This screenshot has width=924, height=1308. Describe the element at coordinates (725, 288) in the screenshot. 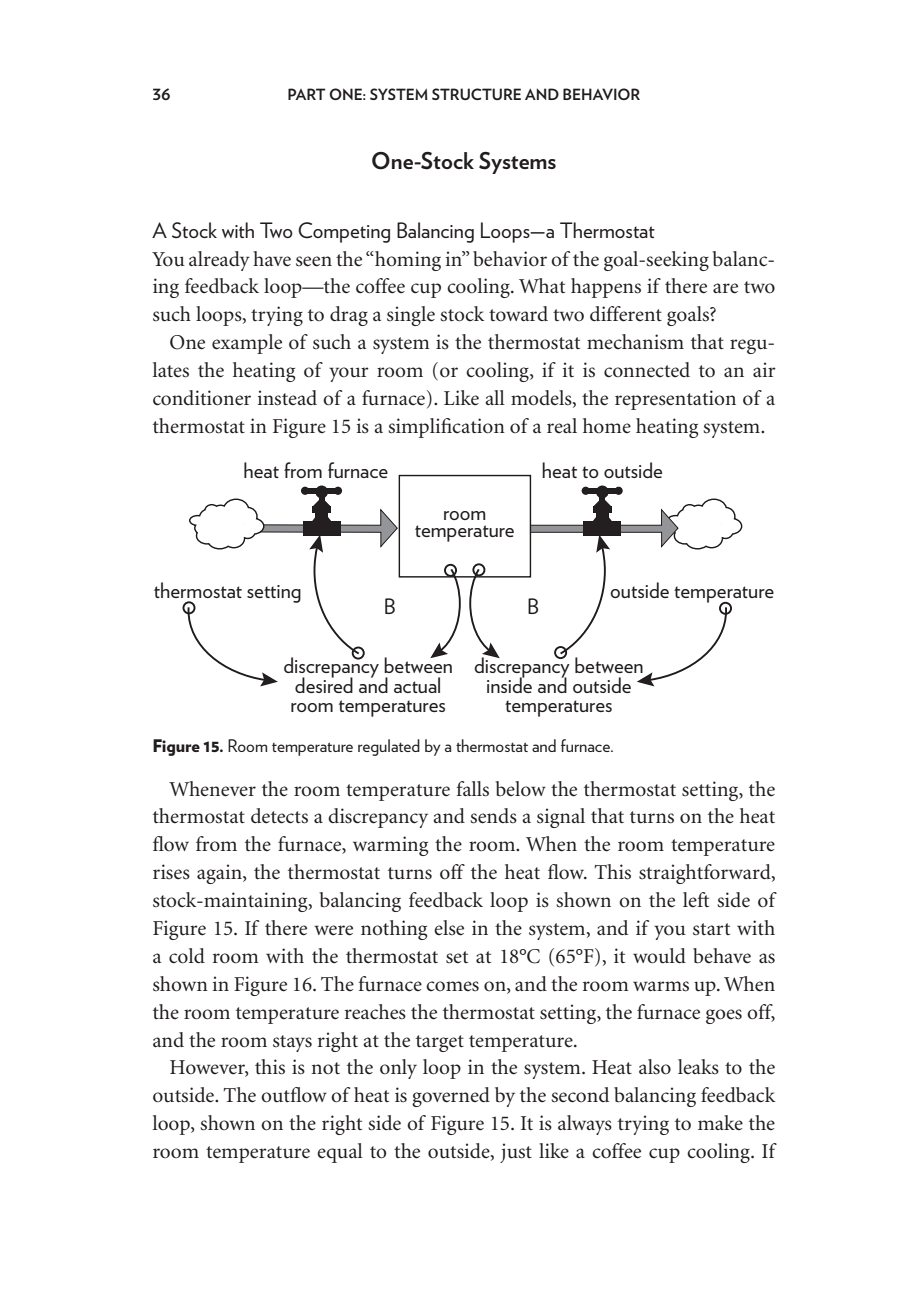

I see `are` at that location.
